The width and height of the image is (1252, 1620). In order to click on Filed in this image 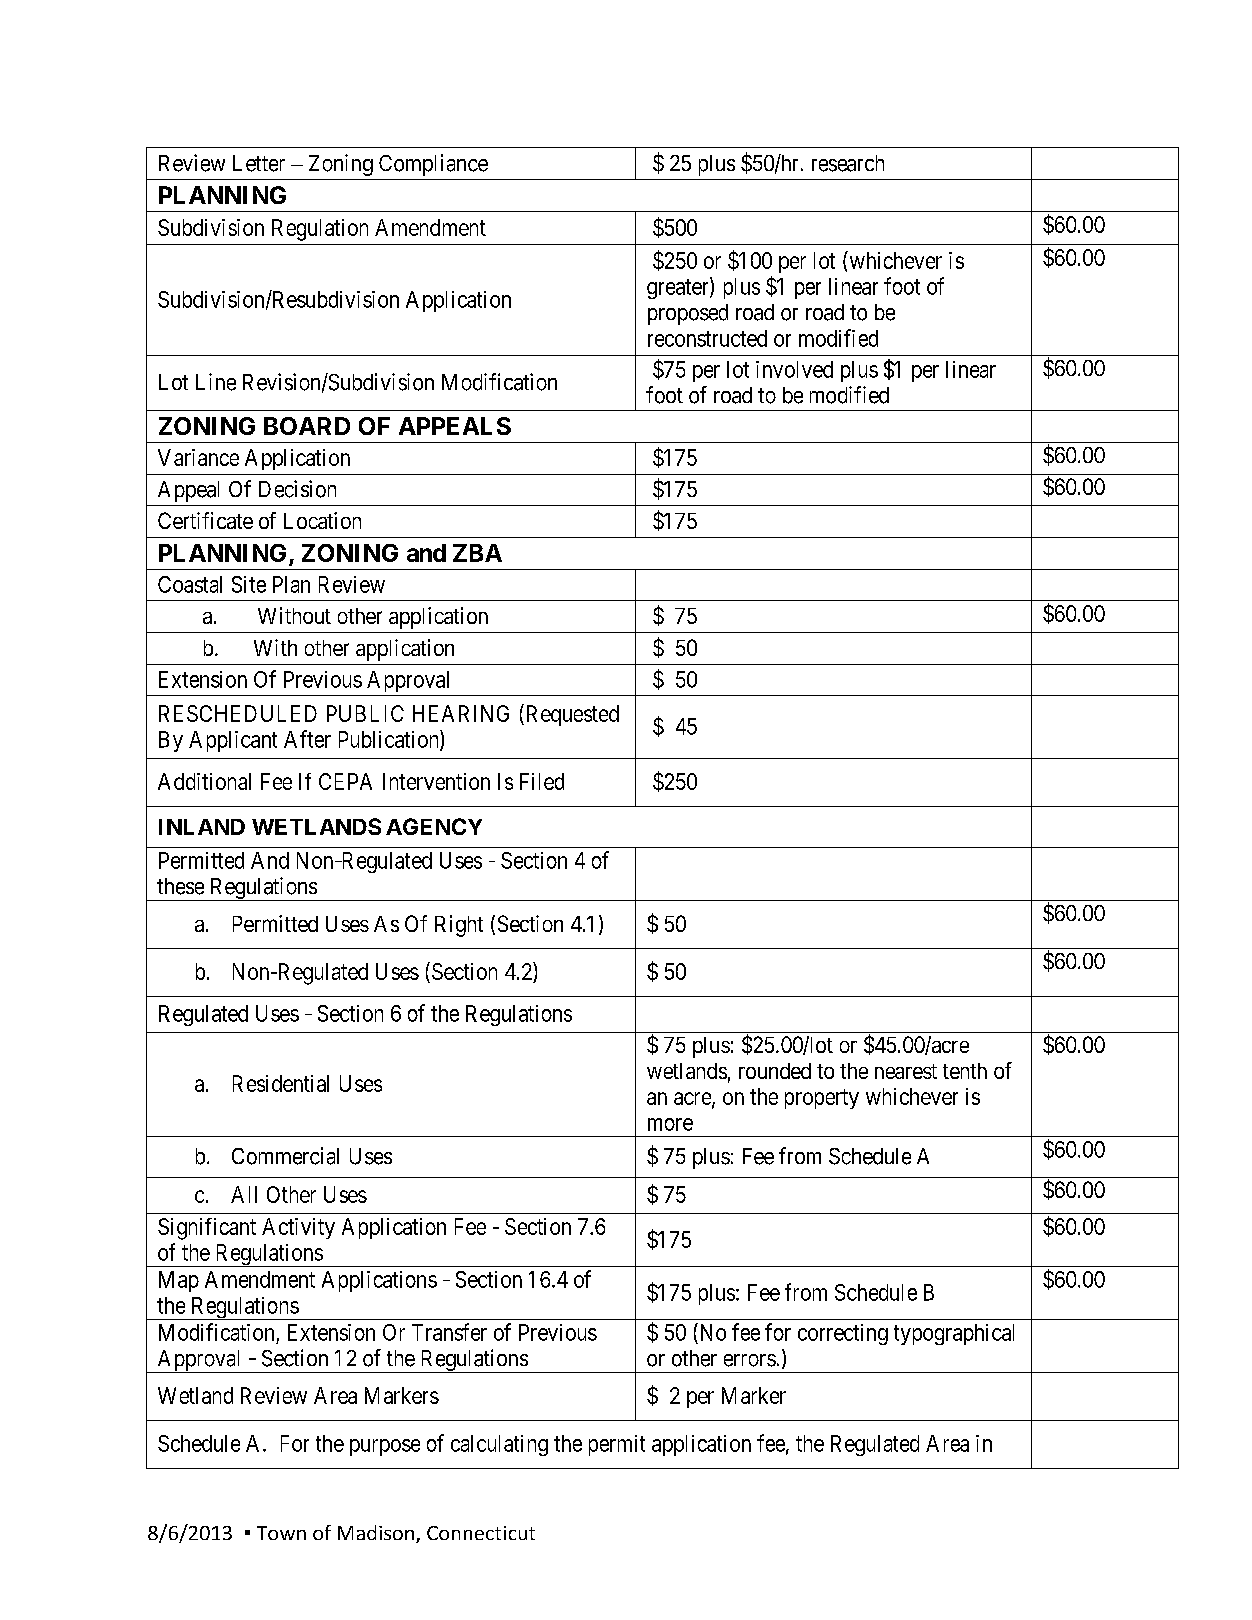, I will do `click(542, 781)`.
